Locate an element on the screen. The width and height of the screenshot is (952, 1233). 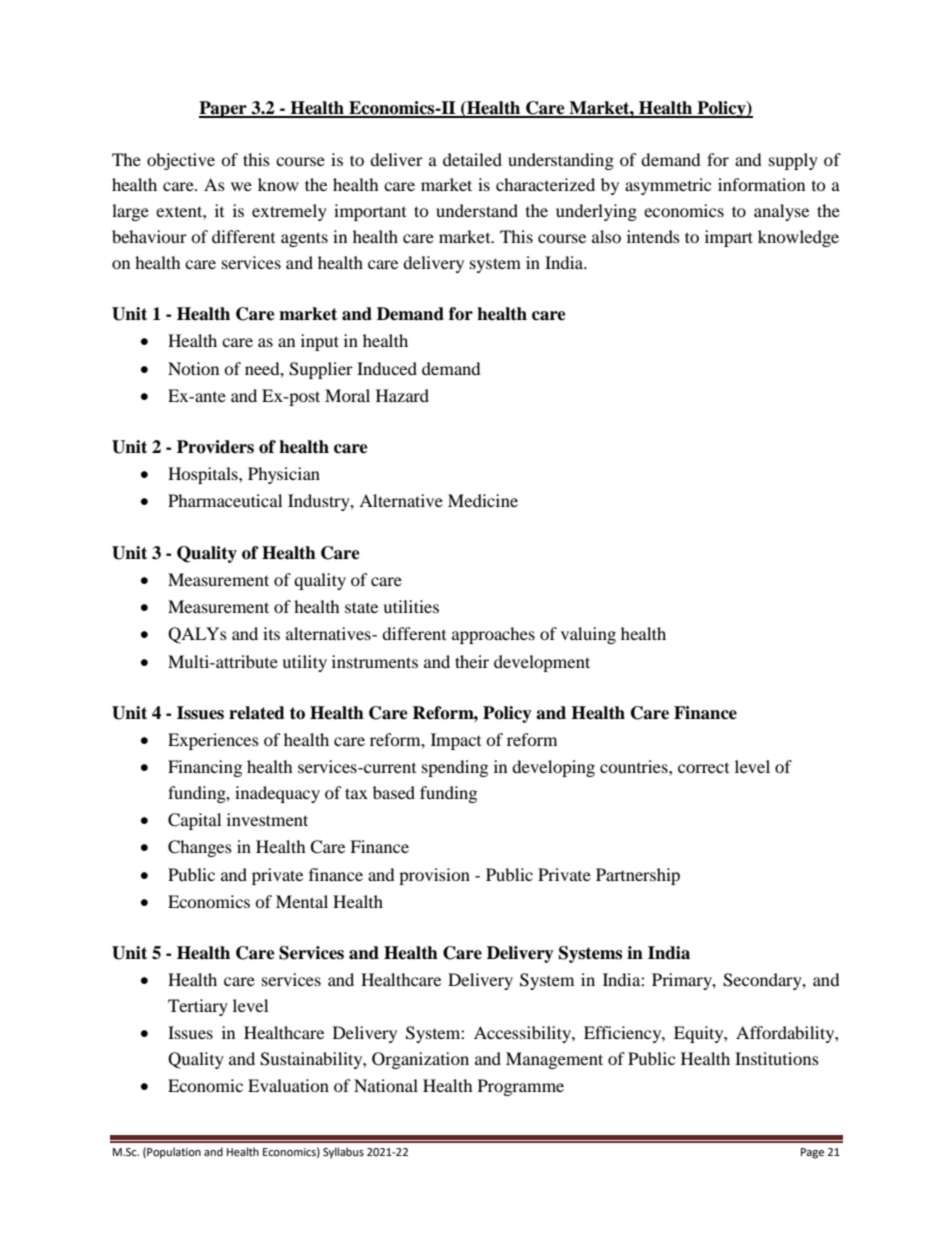
objective is located at coordinates (181, 161).
